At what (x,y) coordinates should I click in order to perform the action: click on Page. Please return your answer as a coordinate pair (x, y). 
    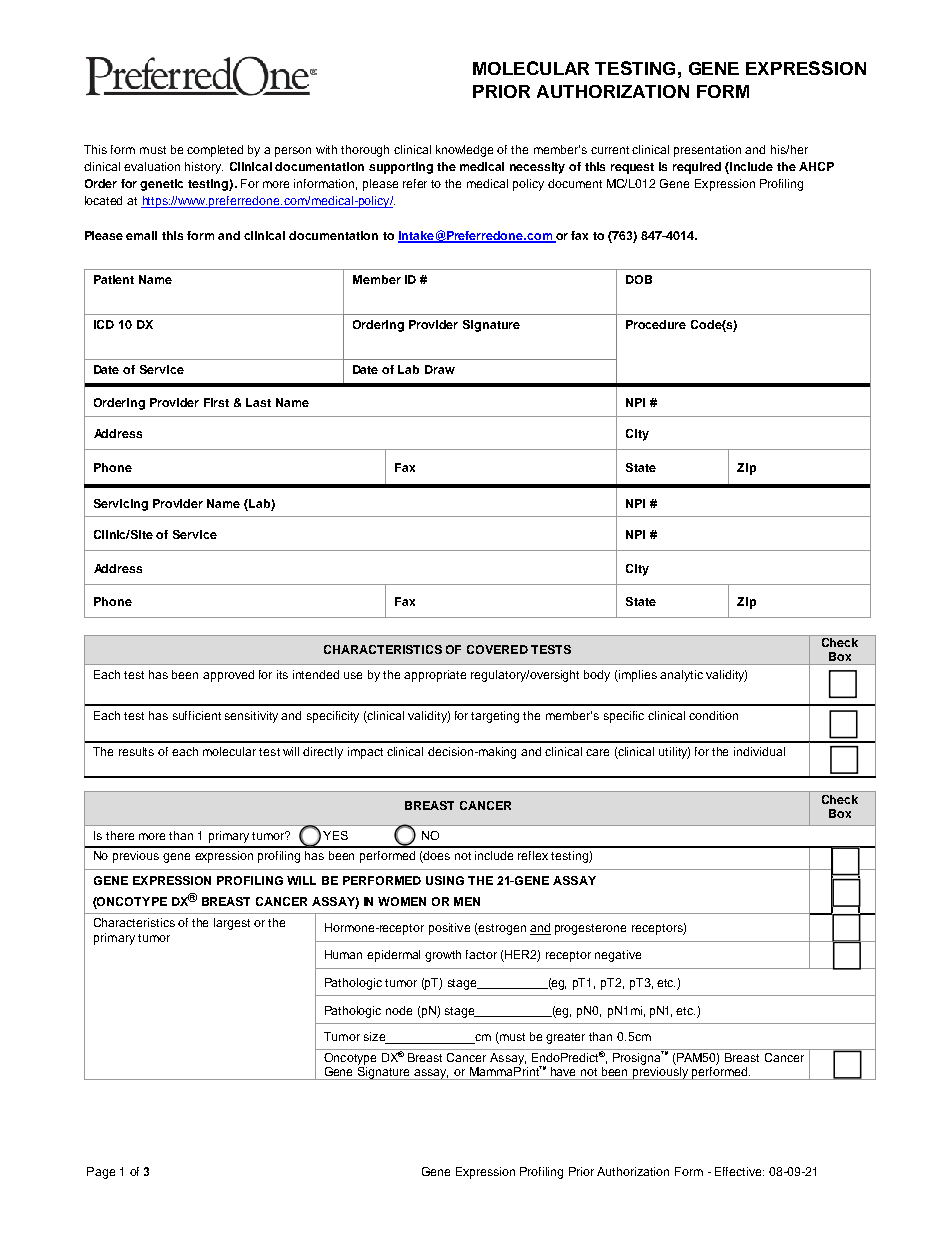
    Looking at the image, I should click on (101, 1173).
